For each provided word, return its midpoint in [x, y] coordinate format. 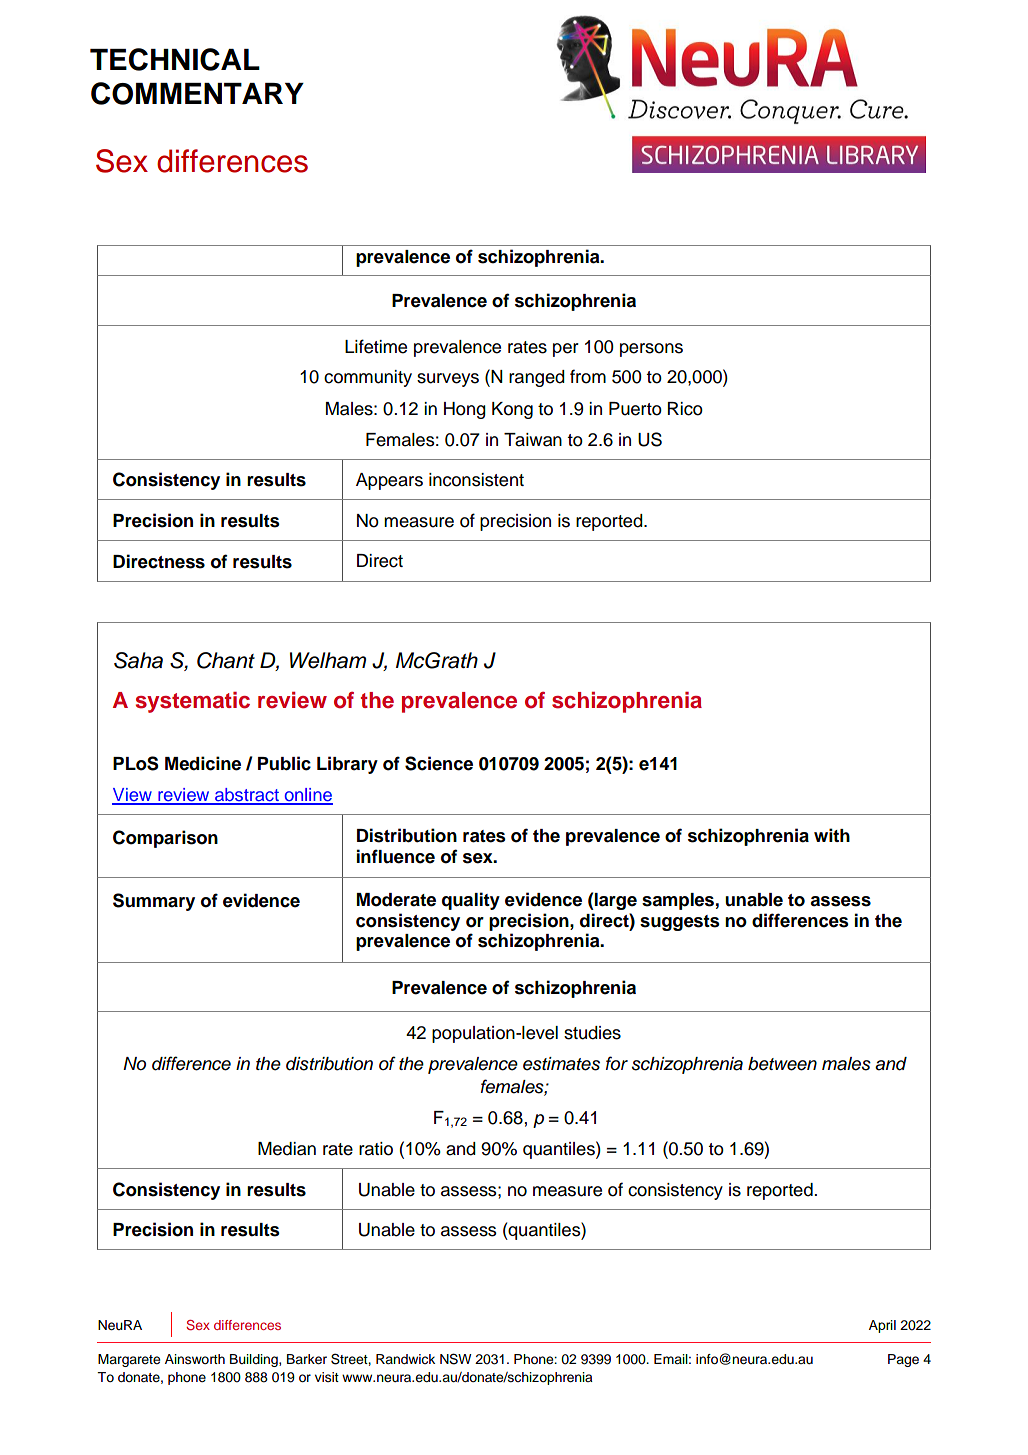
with [832, 835]
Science [439, 763]
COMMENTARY [197, 93]
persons [651, 350]
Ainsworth [195, 1359]
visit [327, 1377]
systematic [193, 702]
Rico [685, 409]
